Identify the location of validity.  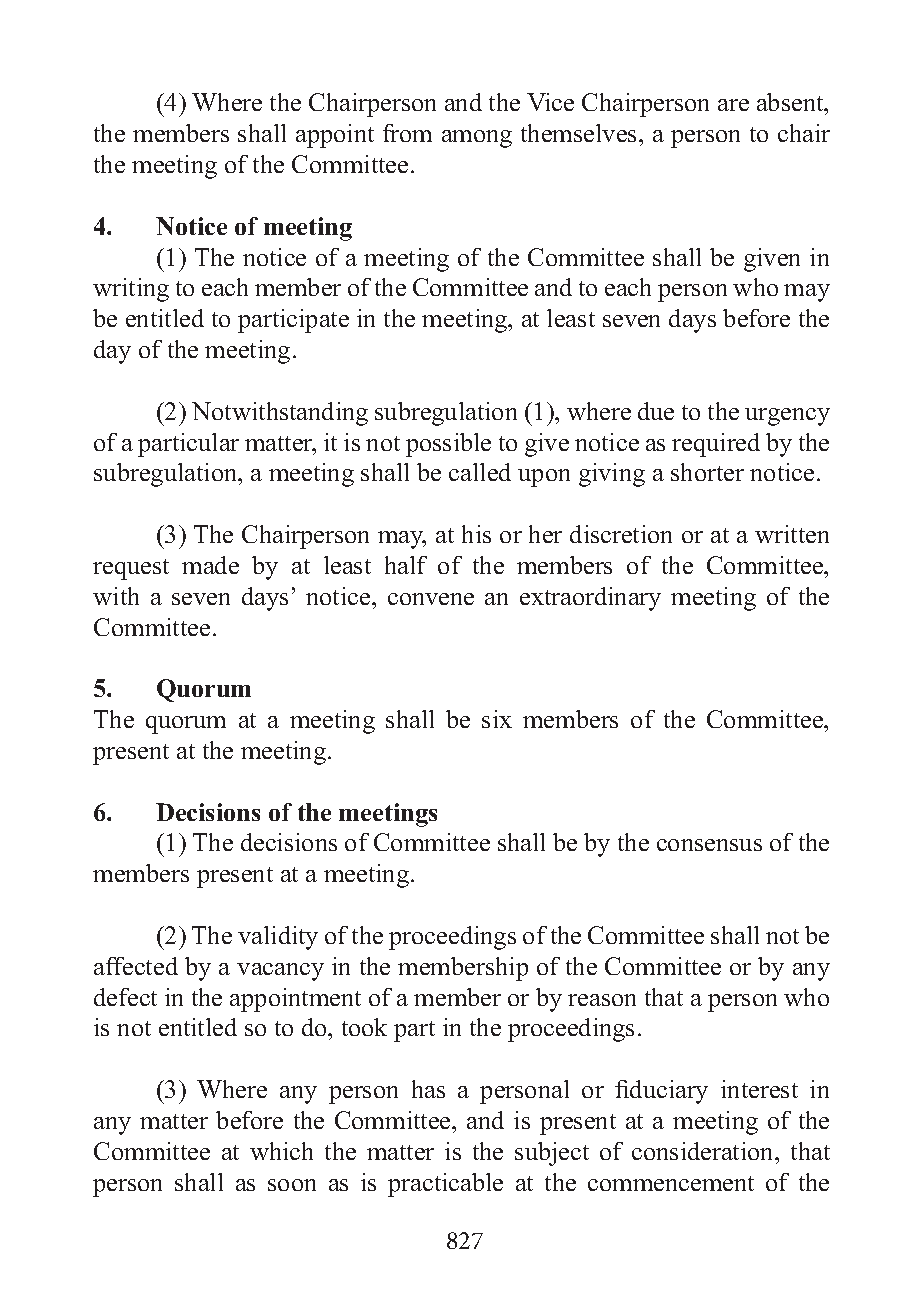
(278, 938).
